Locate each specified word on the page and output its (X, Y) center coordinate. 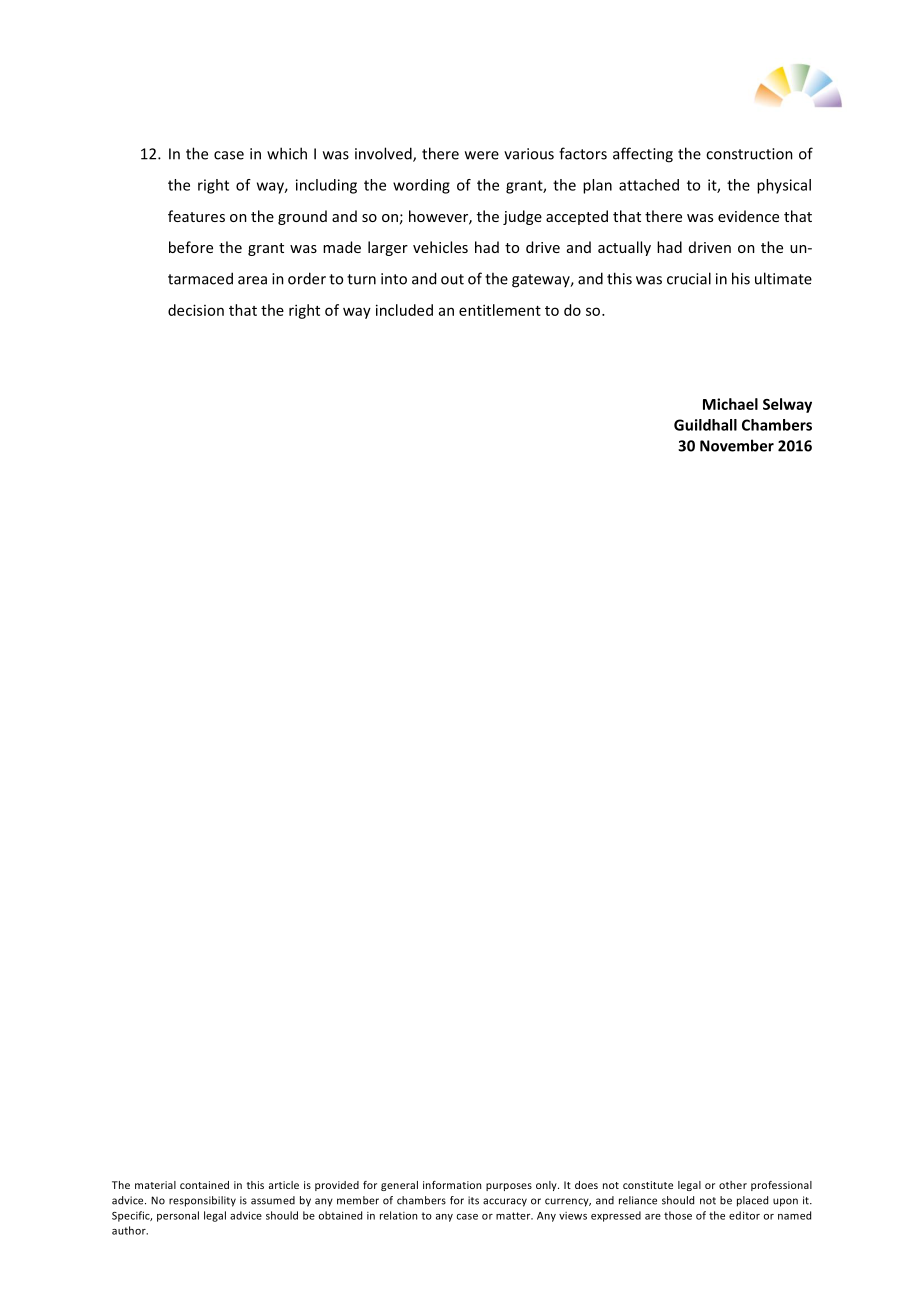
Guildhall (705, 425)
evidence (748, 216)
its (473, 1200)
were (482, 155)
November (737, 445)
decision (196, 310)
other (733, 1185)
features (196, 216)
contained (204, 1185)
